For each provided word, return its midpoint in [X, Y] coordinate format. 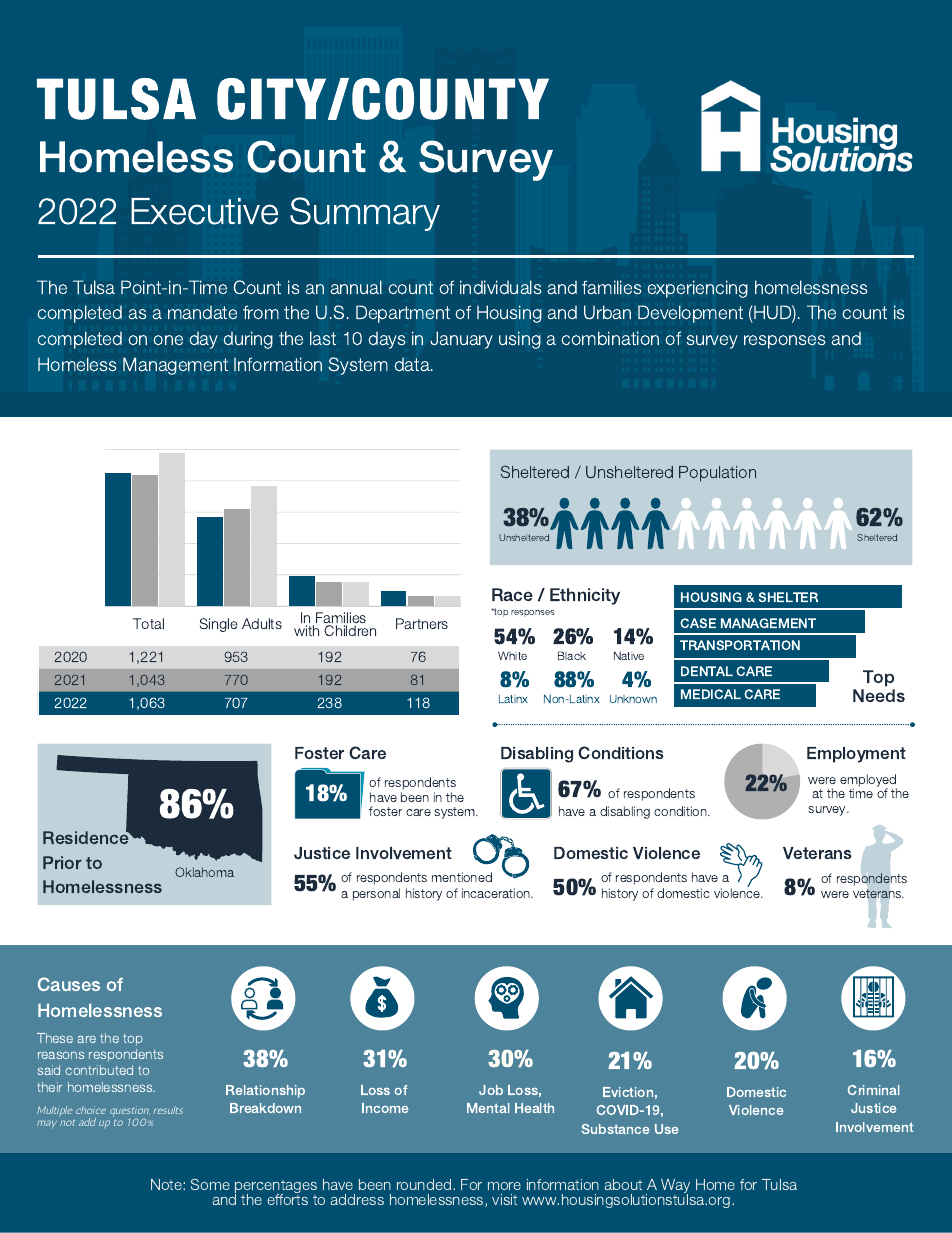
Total [148, 623]
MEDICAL [711, 694]
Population [717, 474]
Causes [69, 984]
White [512, 655]
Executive [204, 211]
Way [675, 1187]
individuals [501, 287]
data [413, 364]
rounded [425, 1184]
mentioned [462, 877]
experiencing [697, 289]
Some [210, 1184]
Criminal [873, 1090]
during [248, 340]
